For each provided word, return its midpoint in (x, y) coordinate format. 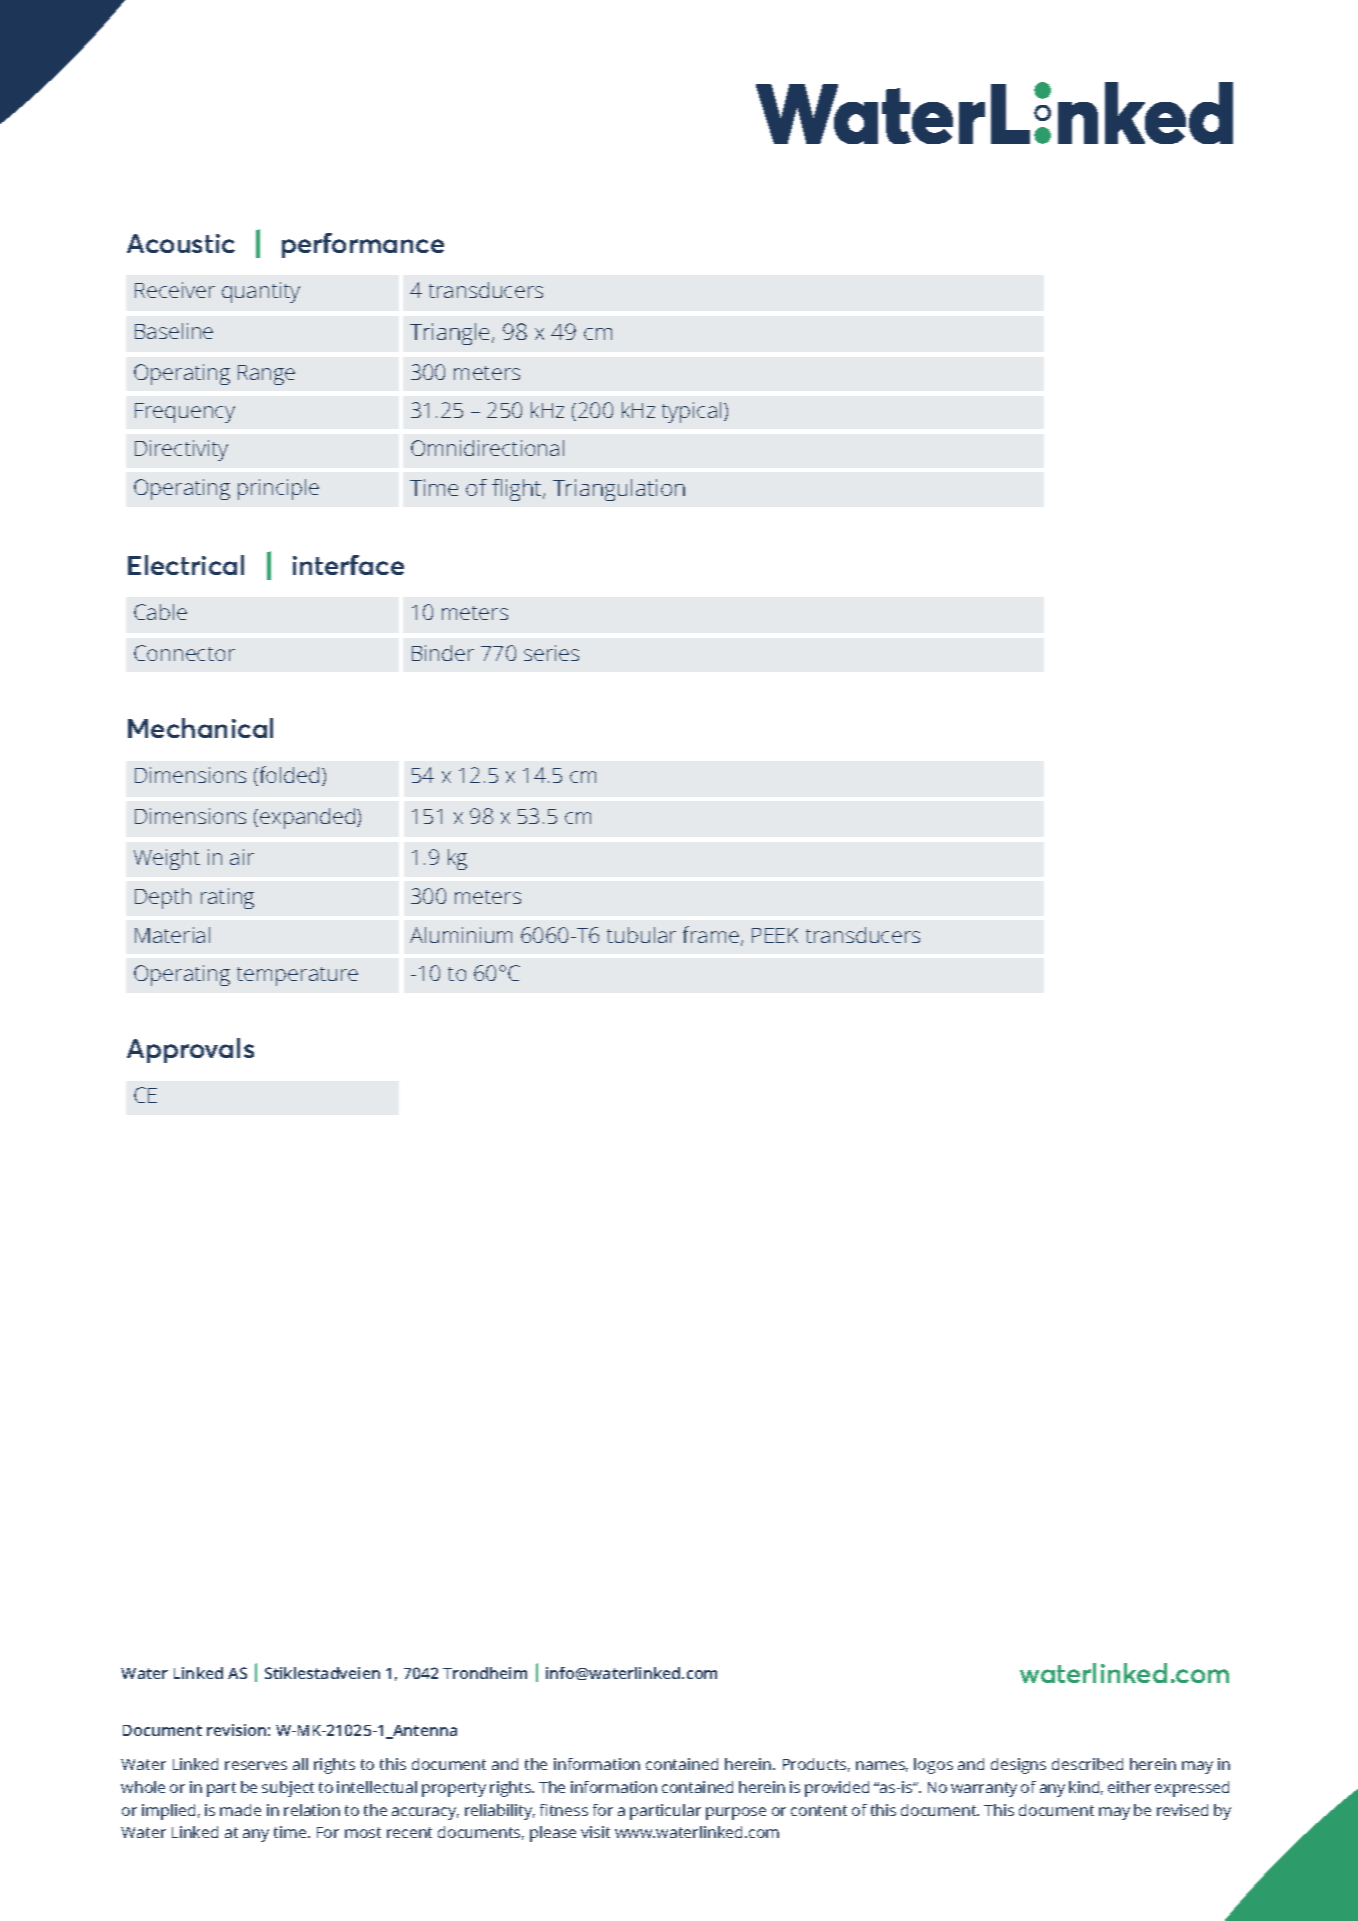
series (551, 653)
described (1087, 1764)
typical (691, 412)
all (300, 1764)
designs (1018, 1766)
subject (288, 1789)
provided (837, 1789)
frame (711, 934)
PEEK (775, 935)
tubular (641, 935)
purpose (736, 1813)
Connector (184, 653)
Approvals (190, 1050)
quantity (261, 292)
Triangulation (619, 490)
